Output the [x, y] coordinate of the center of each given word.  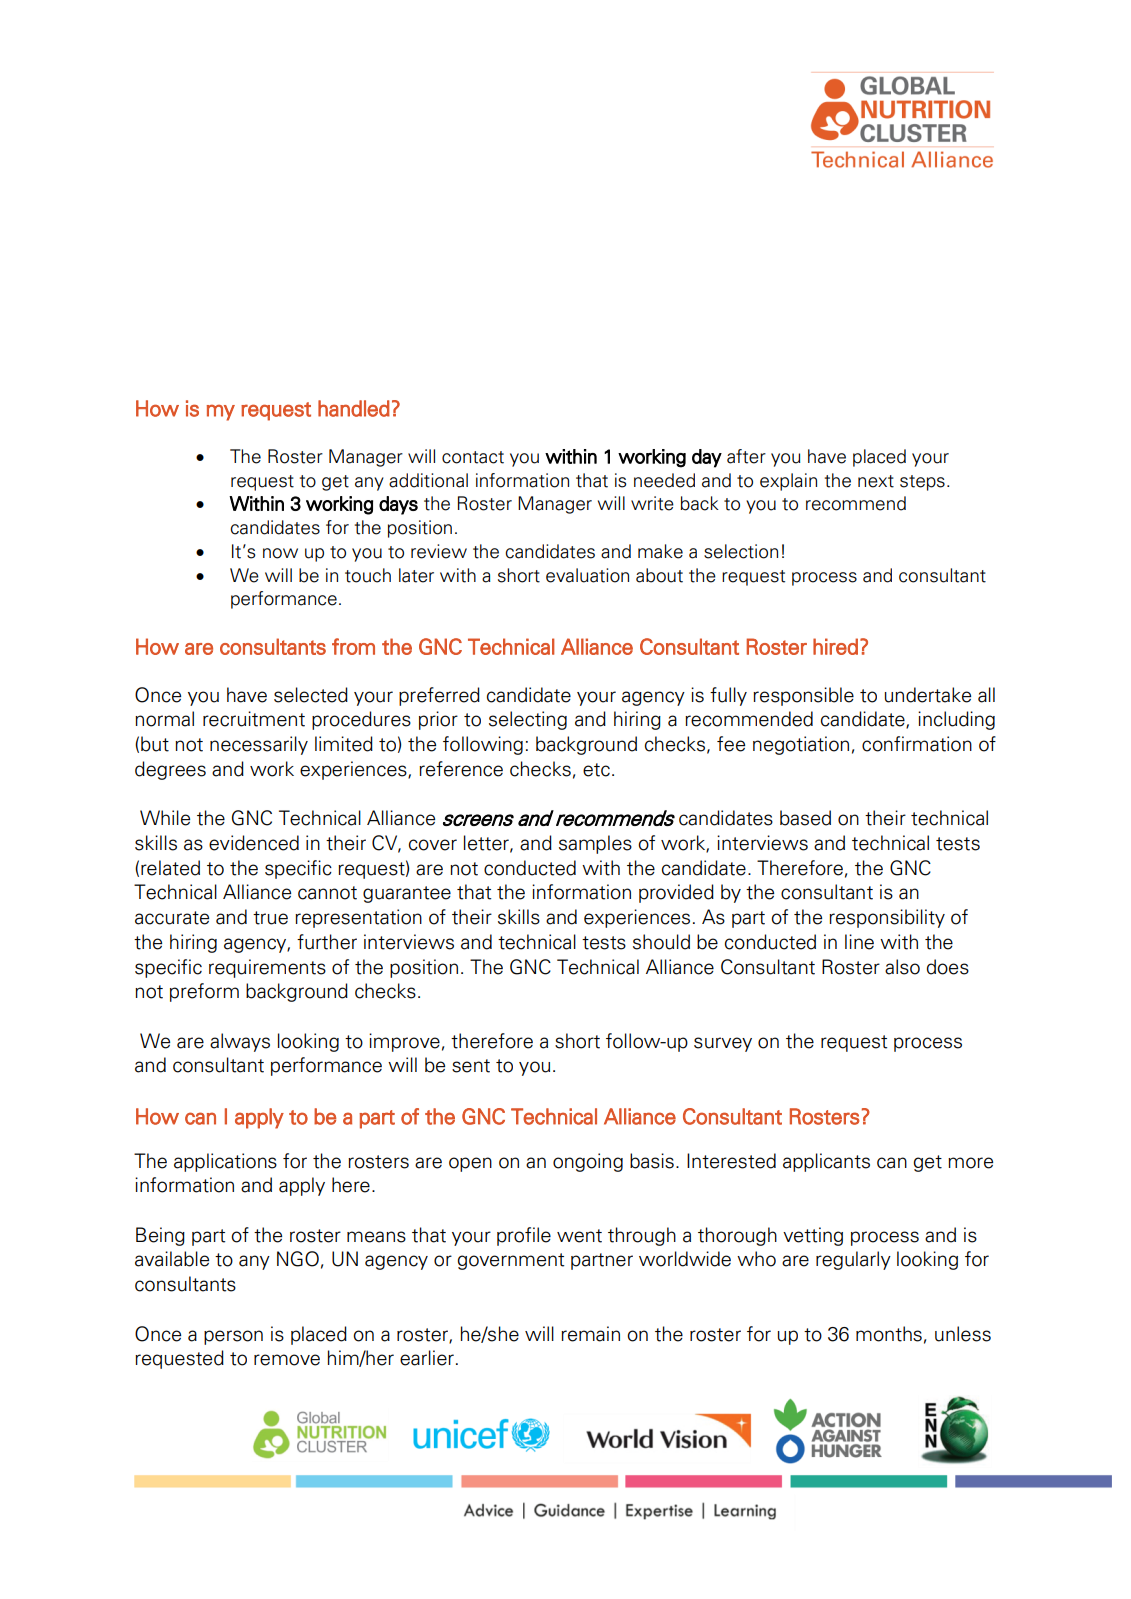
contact [473, 457]
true [270, 918]
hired [835, 646]
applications [225, 1162]
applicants [826, 1162]
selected [311, 695]
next [876, 481]
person [233, 1337]
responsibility [887, 918]
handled [354, 408]
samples [595, 844]
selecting [528, 720]
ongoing [588, 1162]
